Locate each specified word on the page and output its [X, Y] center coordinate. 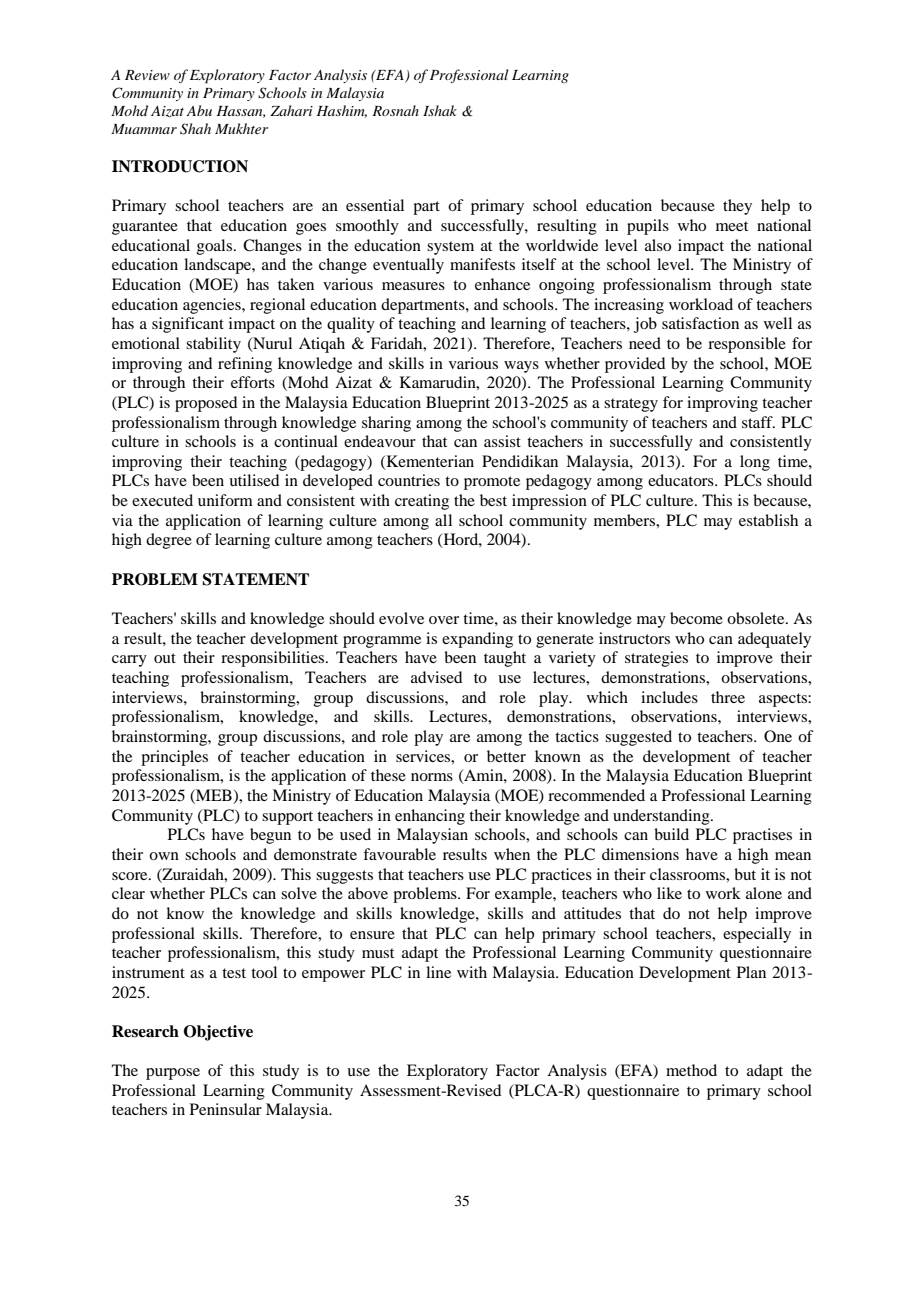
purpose [173, 1074]
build [671, 834]
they [737, 207]
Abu [199, 110]
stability [213, 345]
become [696, 618]
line [438, 972]
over [444, 620]
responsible [747, 345]
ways [521, 367]
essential [375, 205]
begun [270, 836]
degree [169, 541]
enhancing [430, 817]
